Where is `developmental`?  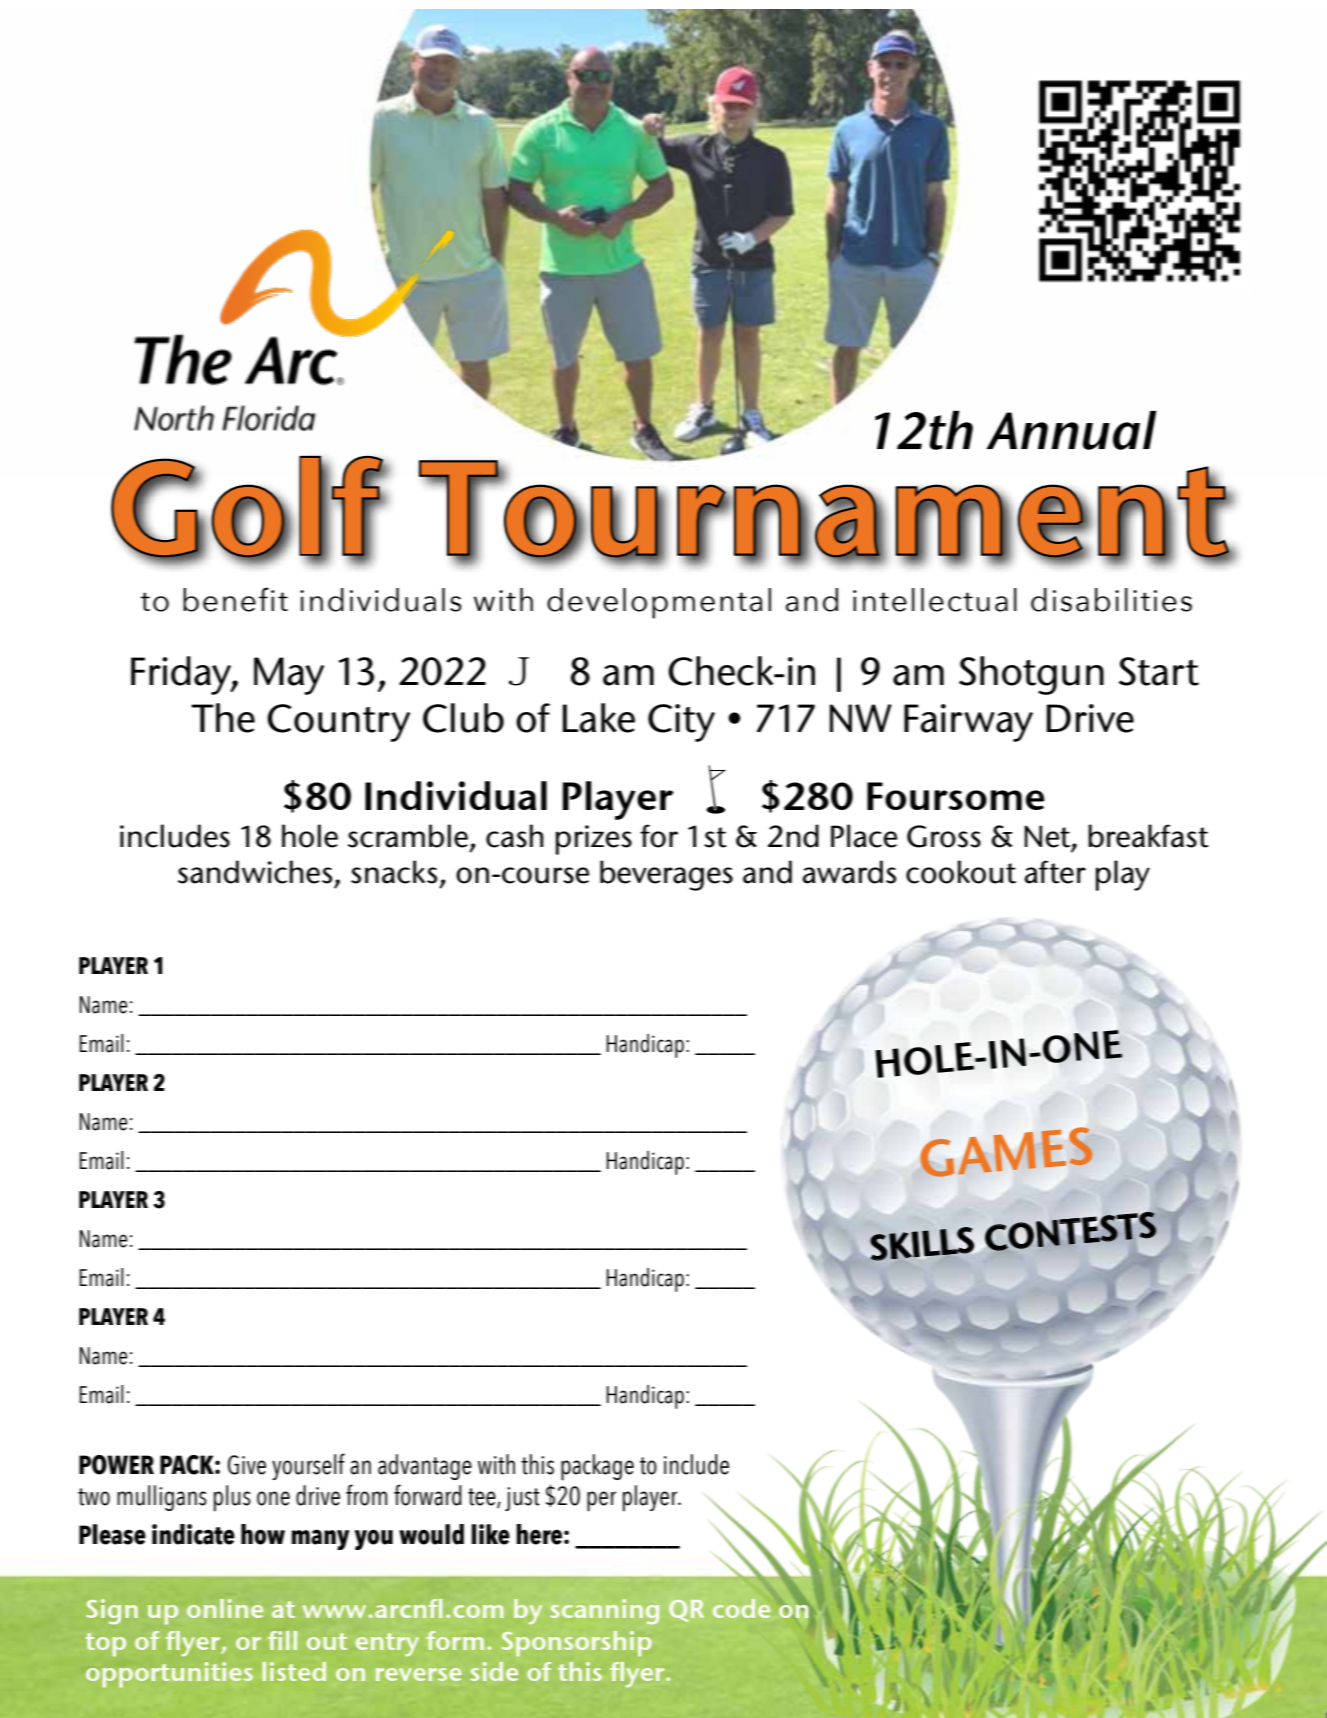
developmental is located at coordinates (659, 603).
